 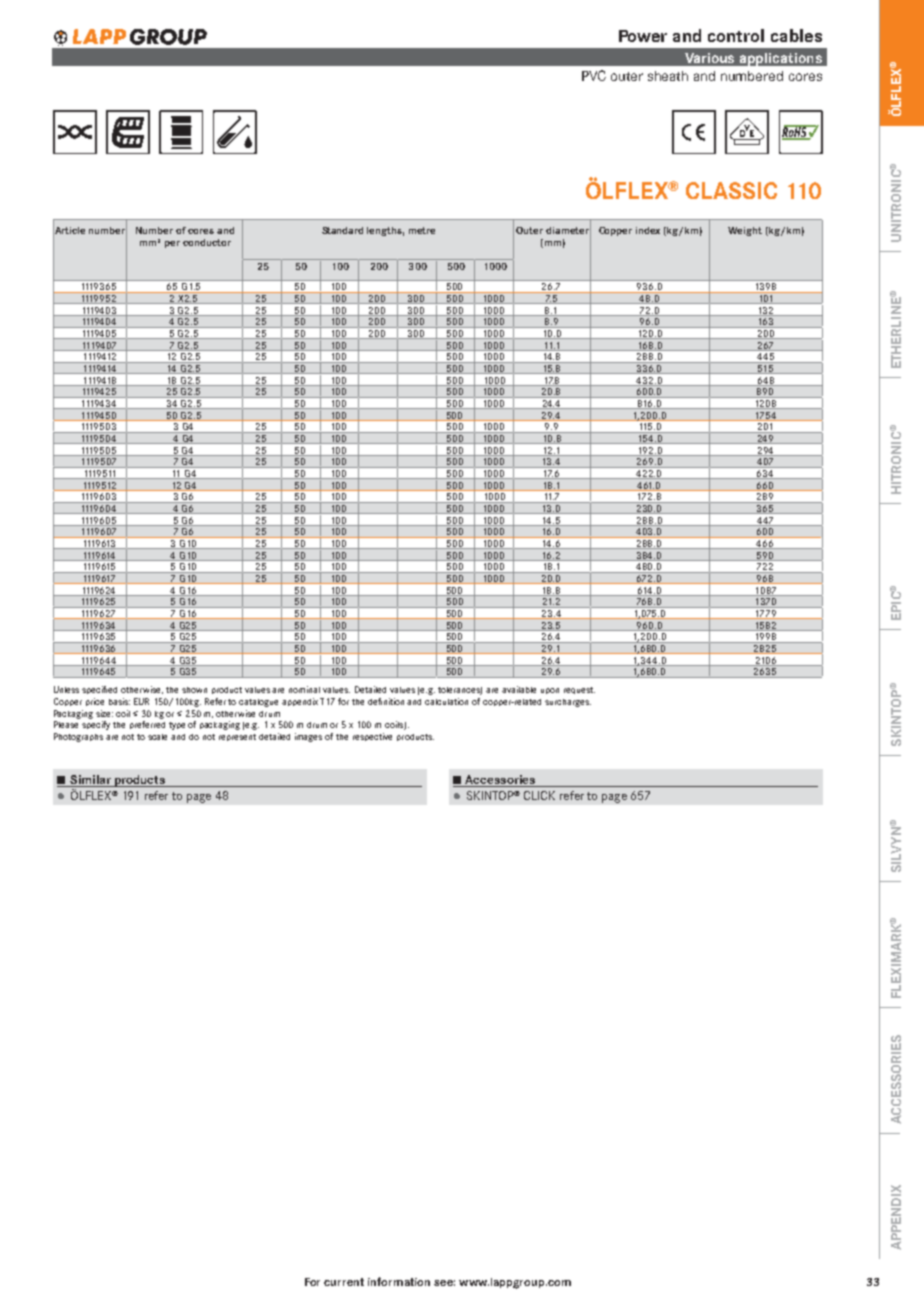 I want to click on information, so click(x=399, y=1281).
